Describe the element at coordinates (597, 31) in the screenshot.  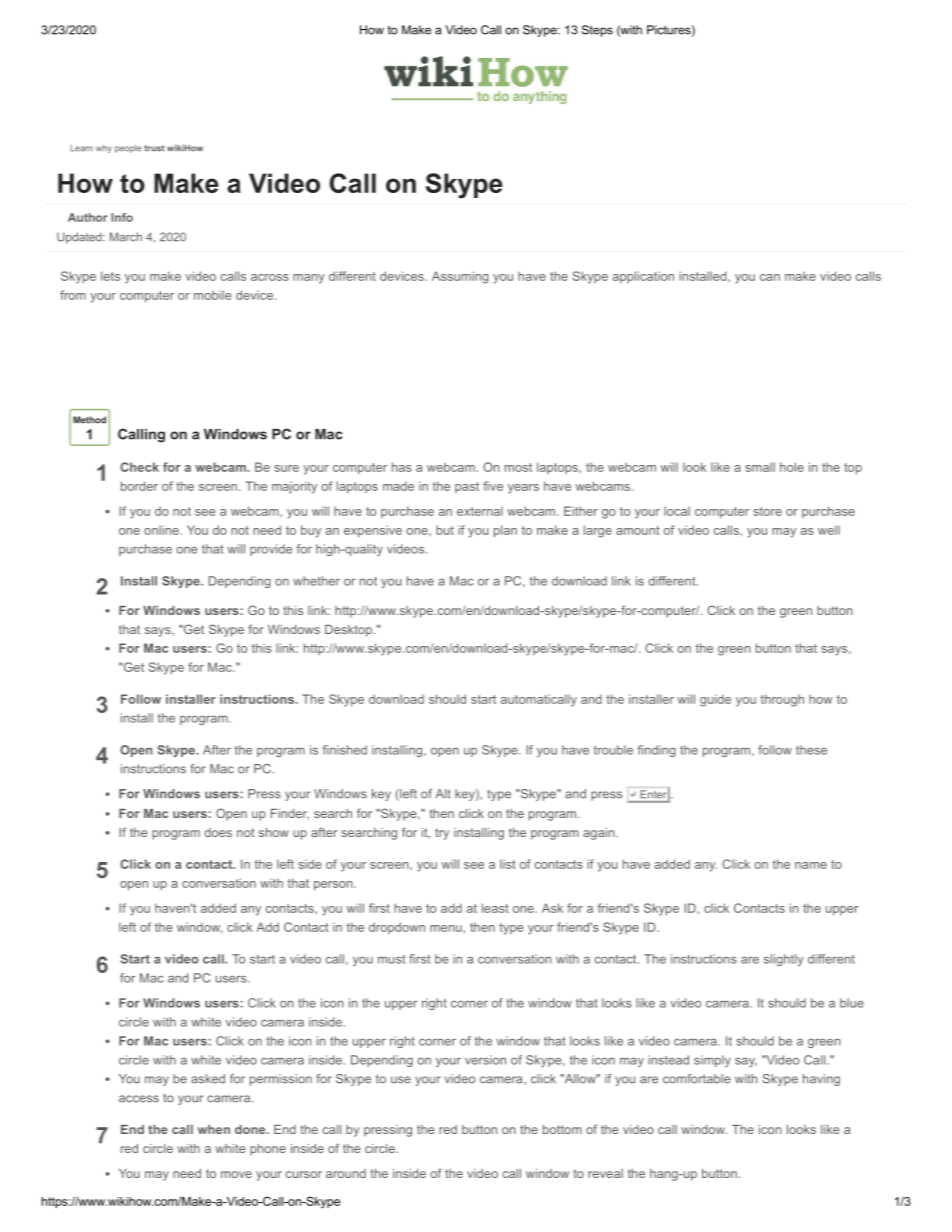
I see `Steps` at that location.
